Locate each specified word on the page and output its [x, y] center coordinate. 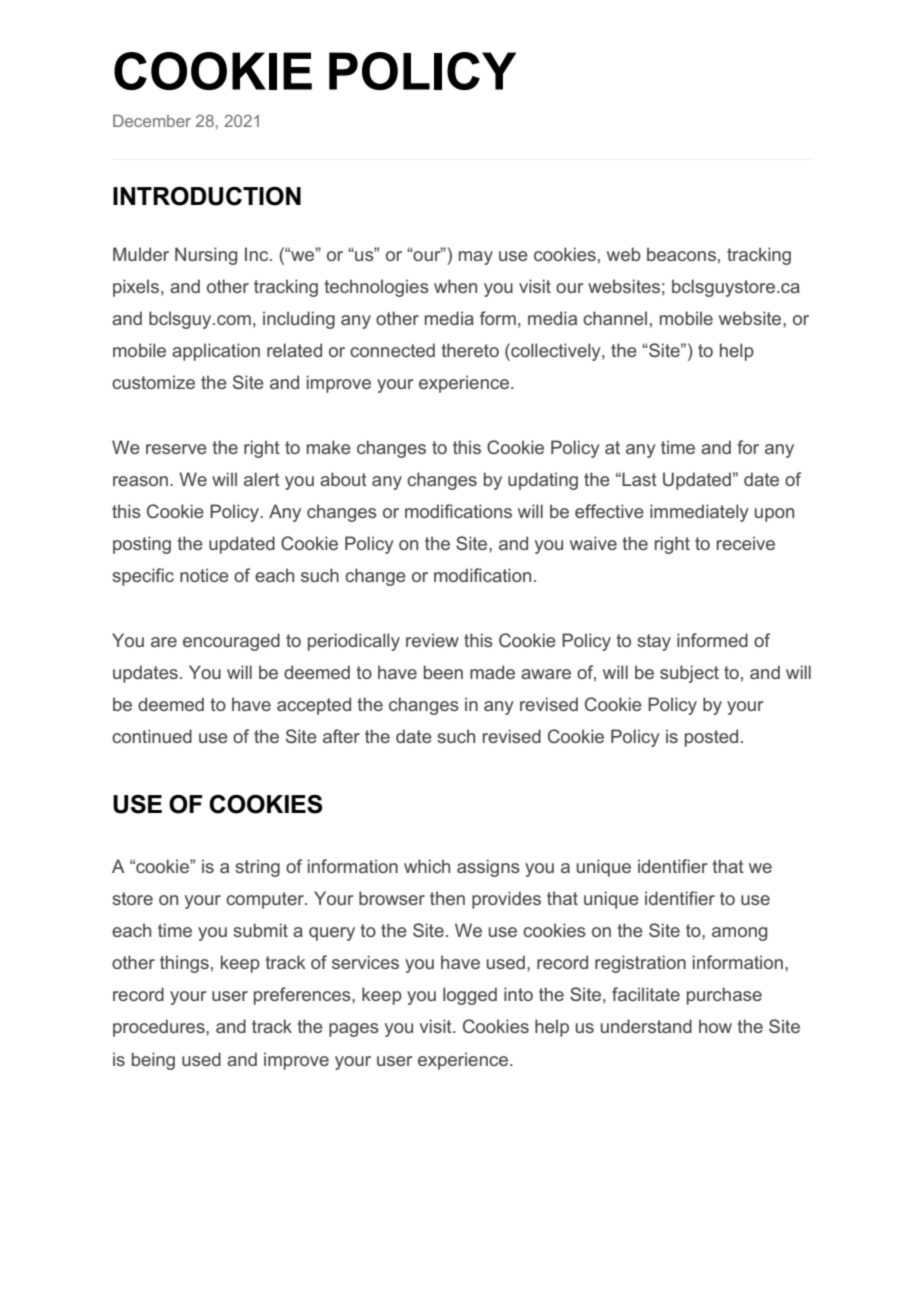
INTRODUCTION [207, 196]
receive [746, 543]
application [216, 352]
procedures [160, 1028]
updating [543, 481]
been [443, 672]
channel [615, 318]
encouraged [231, 642]
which [427, 866]
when [455, 286]
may [476, 258]
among [739, 934]
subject [689, 674]
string [257, 868]
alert [262, 479]
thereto [470, 350]
